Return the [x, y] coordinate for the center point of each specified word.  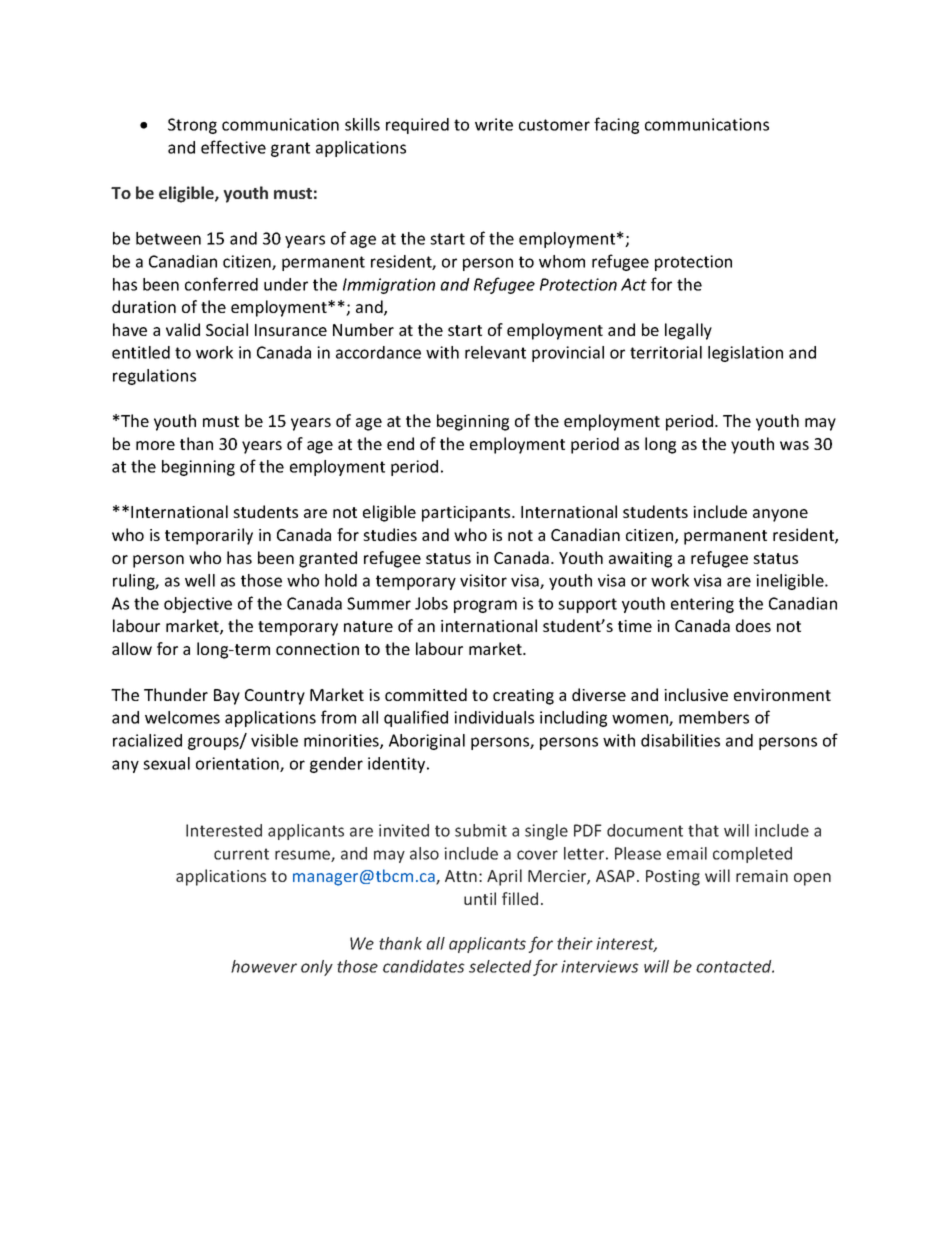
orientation [238, 764]
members [714, 717]
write [494, 124]
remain [762, 876]
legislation [745, 354]
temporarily [209, 536]
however [264, 966]
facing [616, 125]
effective [233, 147]
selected [500, 966]
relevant [495, 352]
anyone [780, 515]
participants [467, 514]
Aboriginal [427, 742]
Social [227, 329]
